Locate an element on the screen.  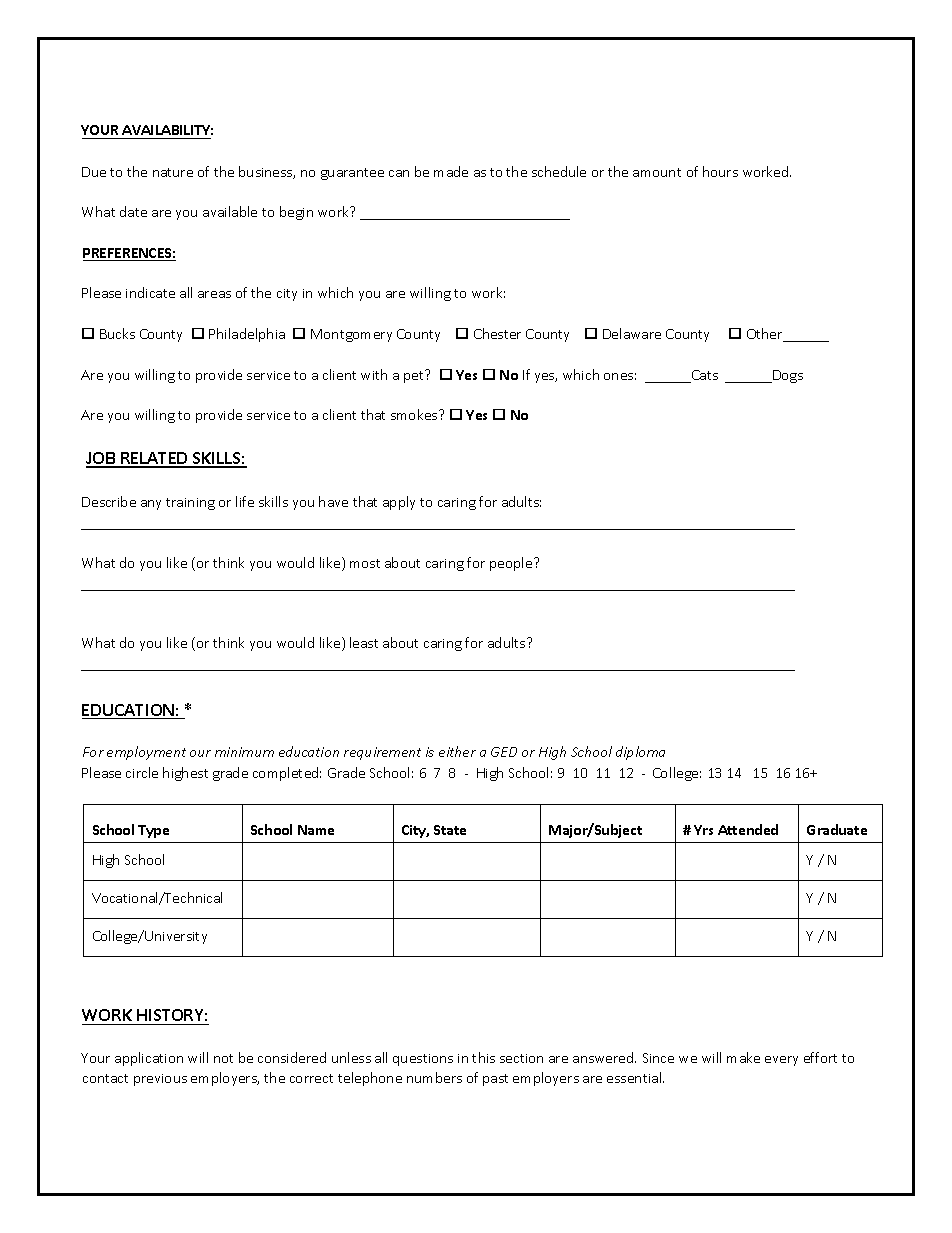
either is located at coordinates (457, 751).
